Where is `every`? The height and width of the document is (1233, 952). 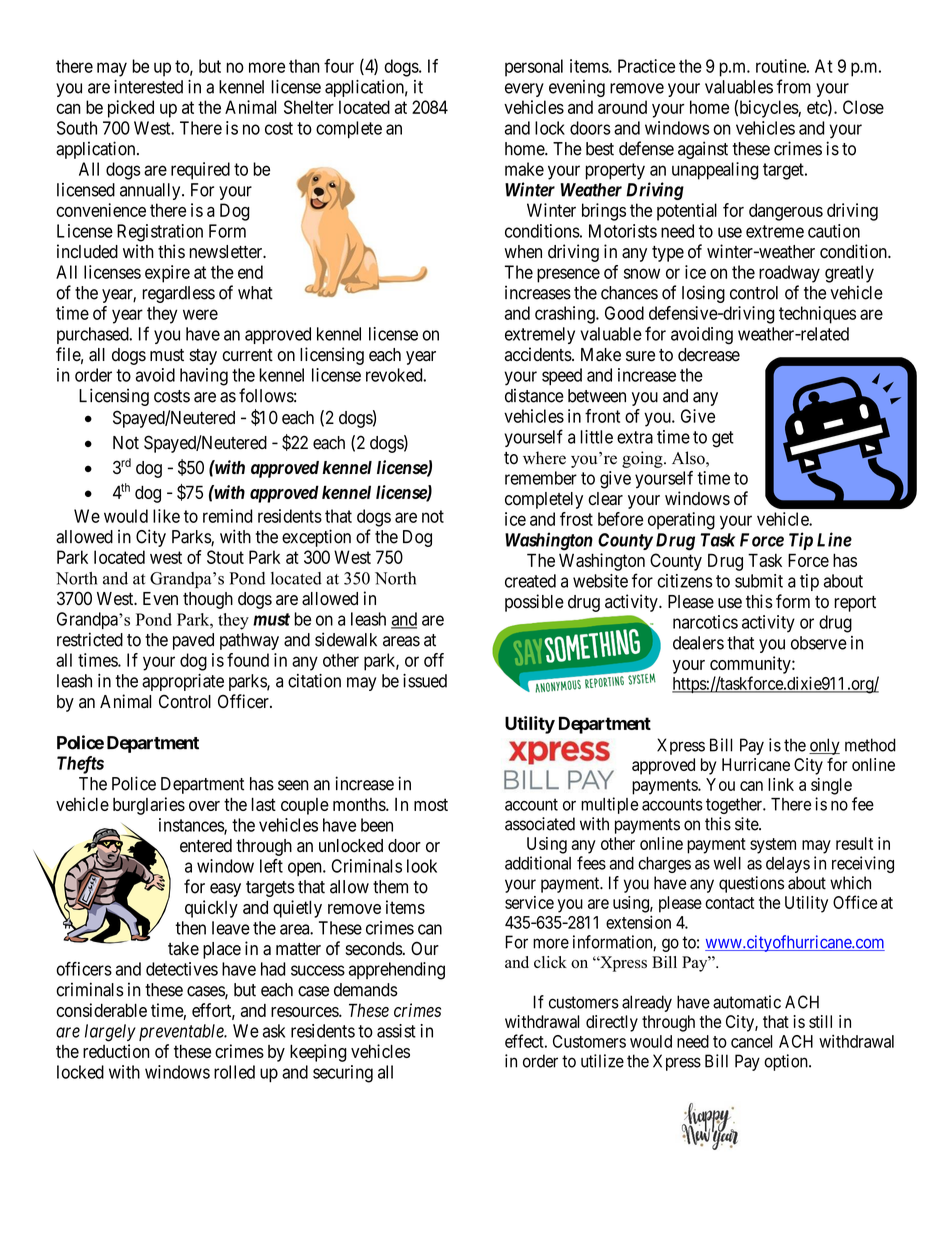 every is located at coordinates (524, 90).
